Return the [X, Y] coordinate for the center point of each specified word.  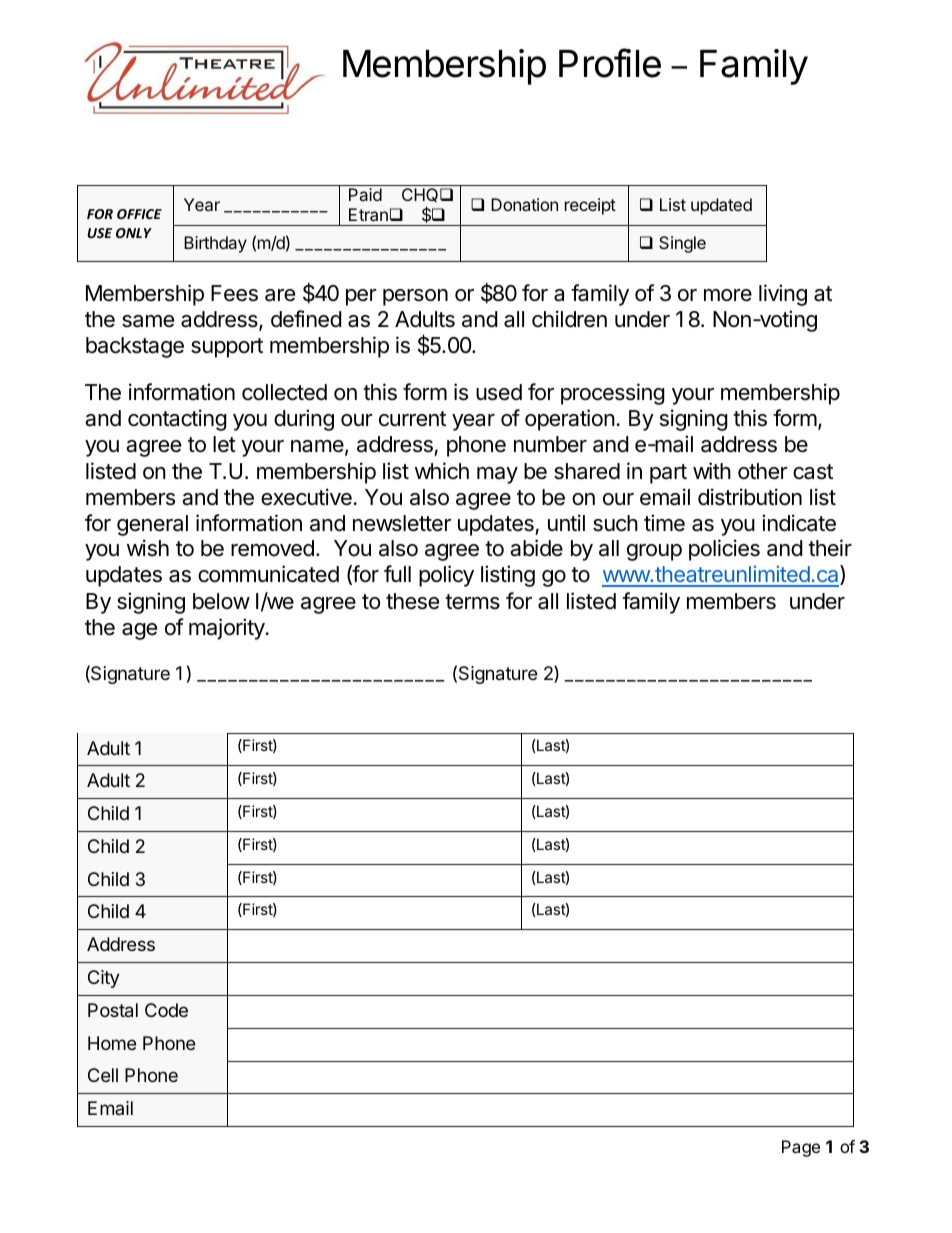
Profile [610, 63]
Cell [103, 1075]
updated [721, 206]
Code [166, 1010]
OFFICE [139, 214]
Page [801, 1148]
